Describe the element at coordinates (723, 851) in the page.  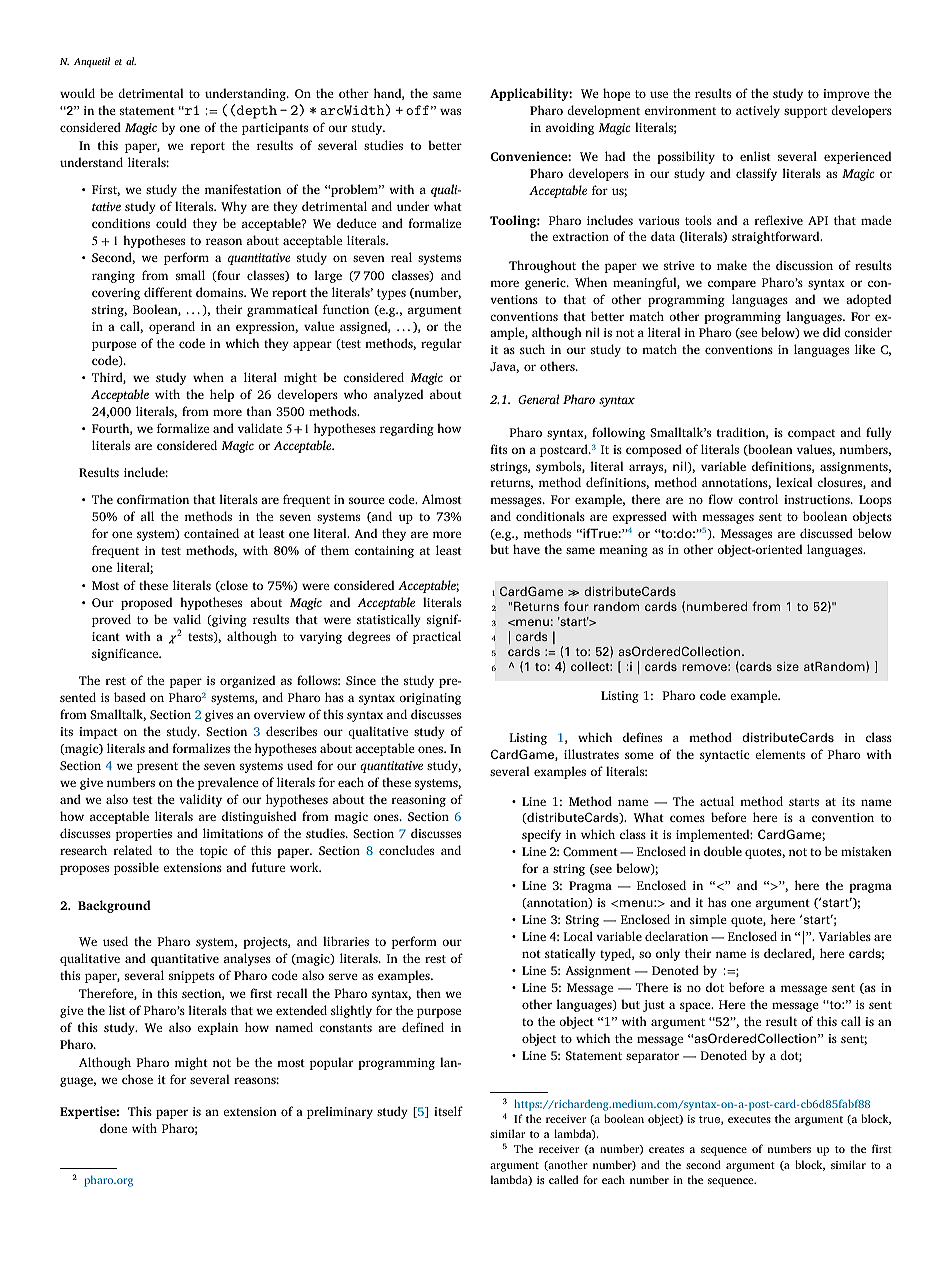
I see `double` at that location.
